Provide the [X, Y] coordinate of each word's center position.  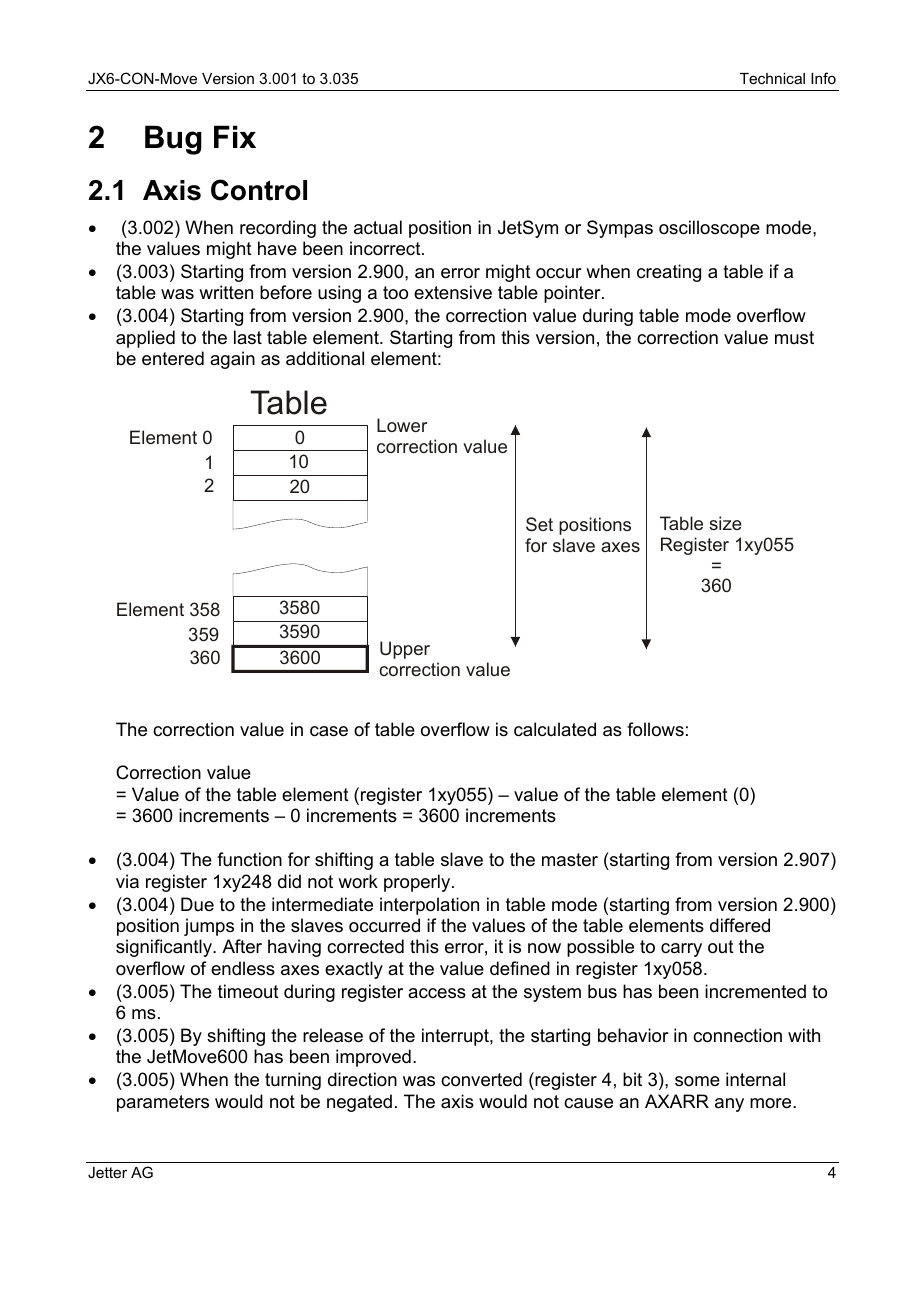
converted [481, 1079]
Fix [235, 136]
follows [655, 729]
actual [378, 227]
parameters [163, 1103]
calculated [555, 729]
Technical [772, 78]
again [232, 360]
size [725, 523]
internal [755, 1079]
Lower [402, 425]
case [329, 731]
